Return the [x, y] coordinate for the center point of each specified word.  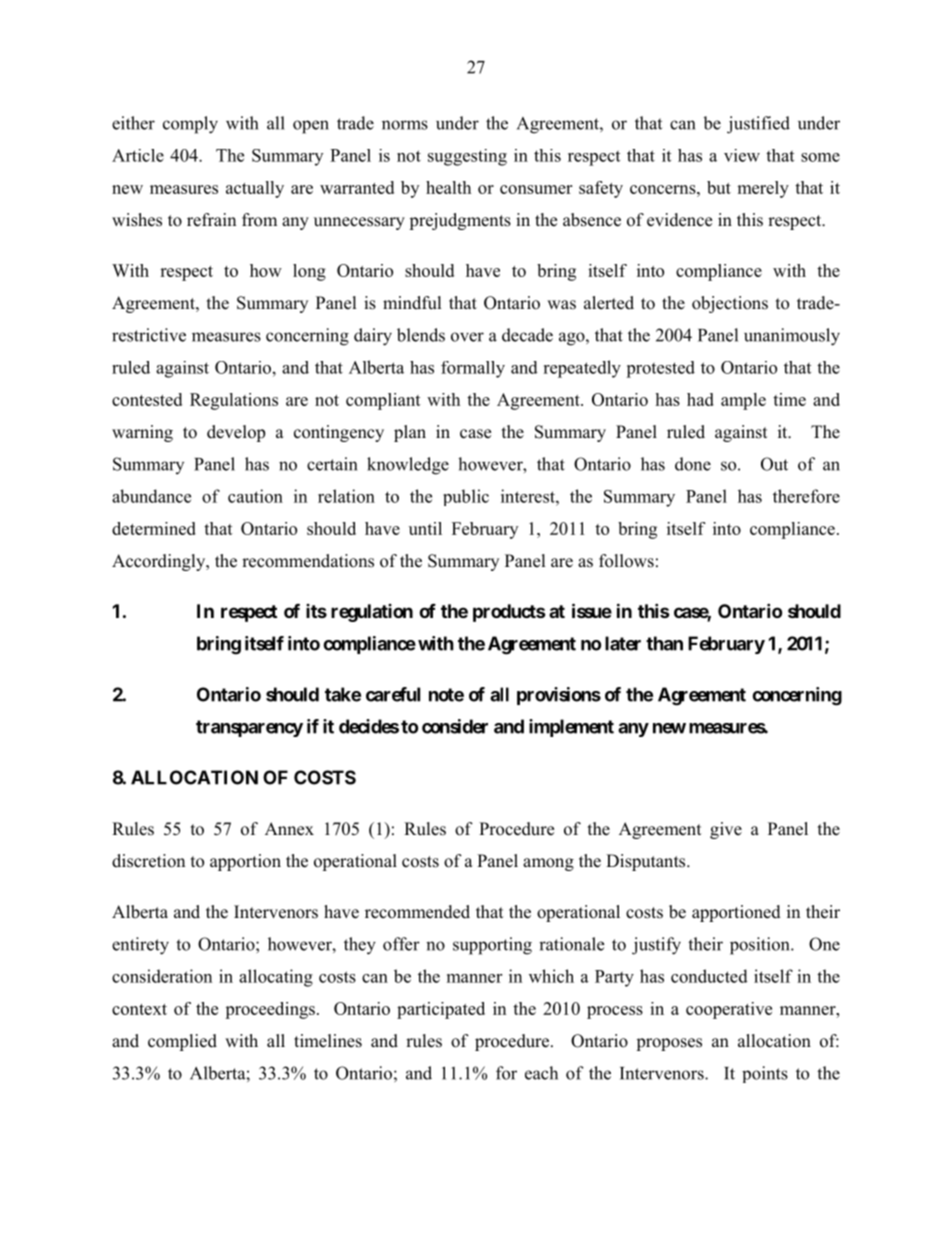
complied [182, 1042]
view [742, 155]
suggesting [467, 157]
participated [441, 1010]
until [425, 528]
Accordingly [160, 562]
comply [190, 125]
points [765, 1074]
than [664, 643]
